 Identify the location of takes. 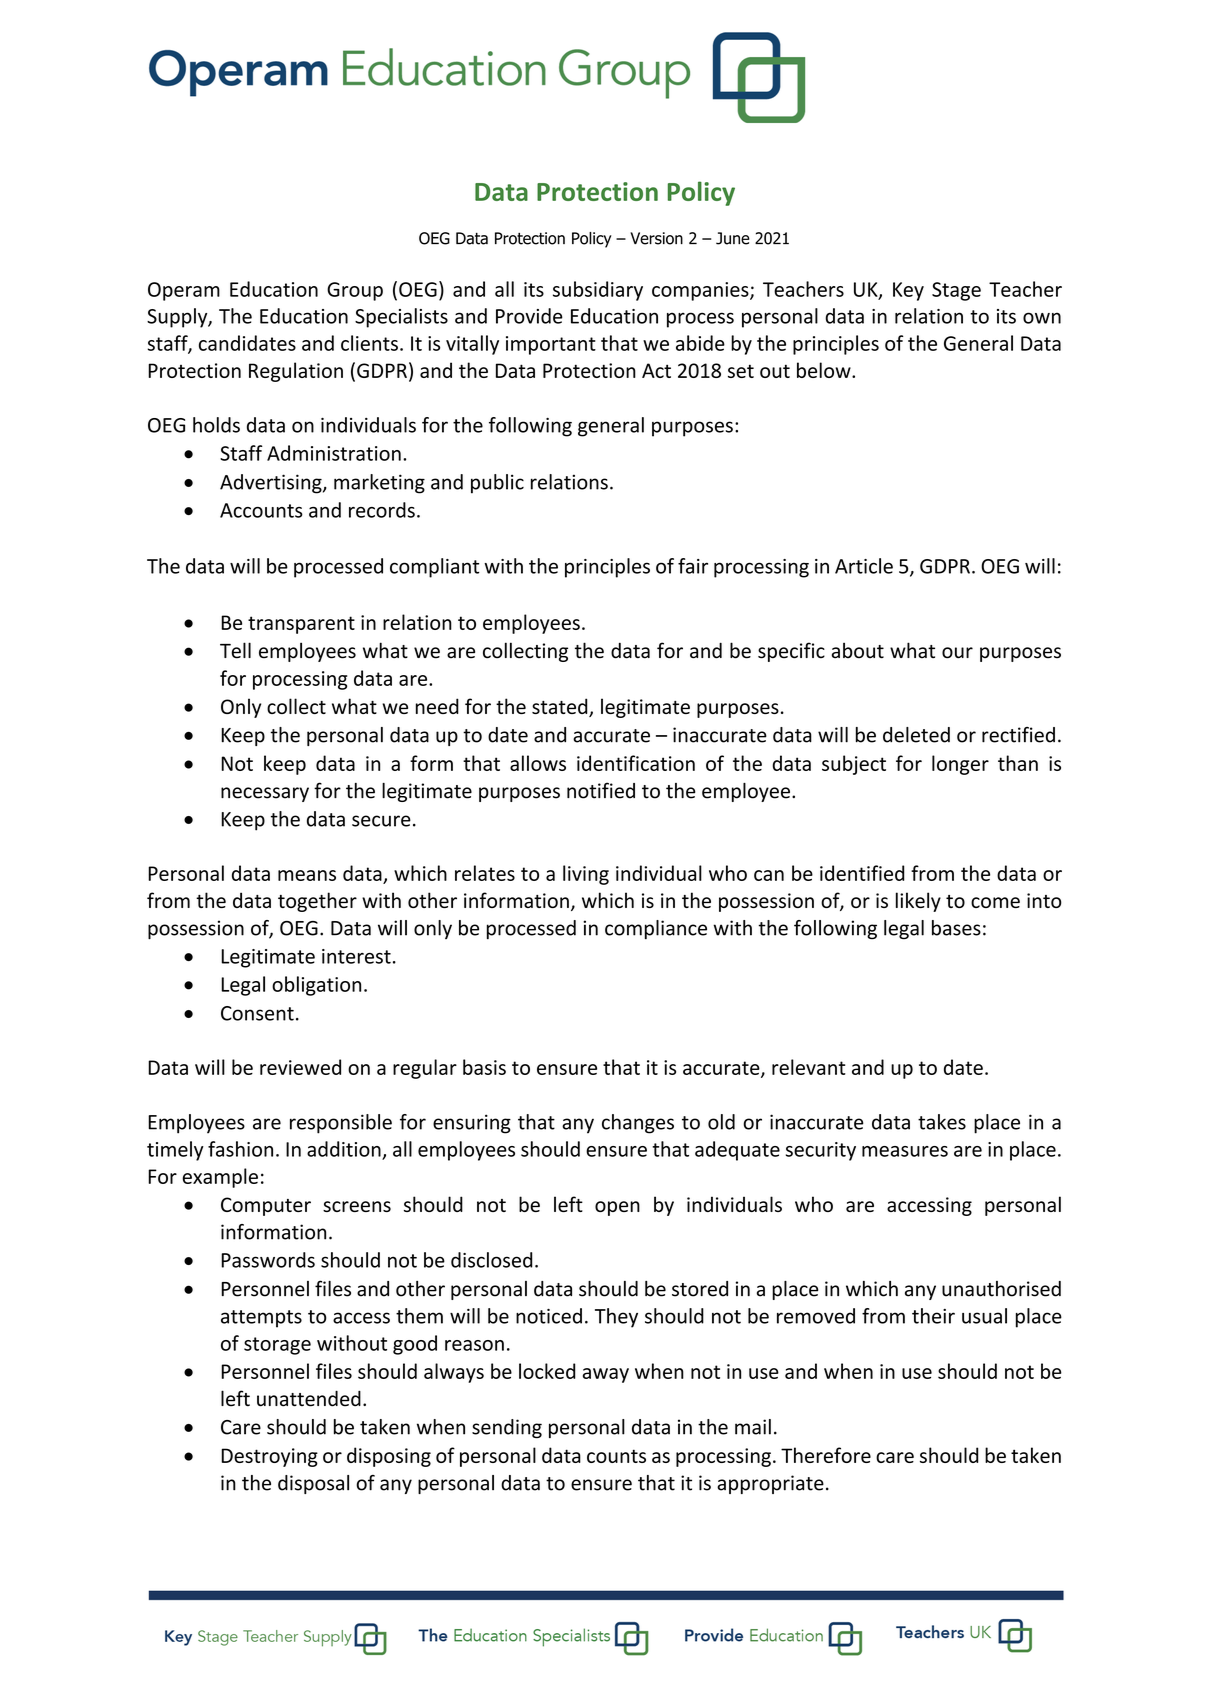
(942, 1122).
